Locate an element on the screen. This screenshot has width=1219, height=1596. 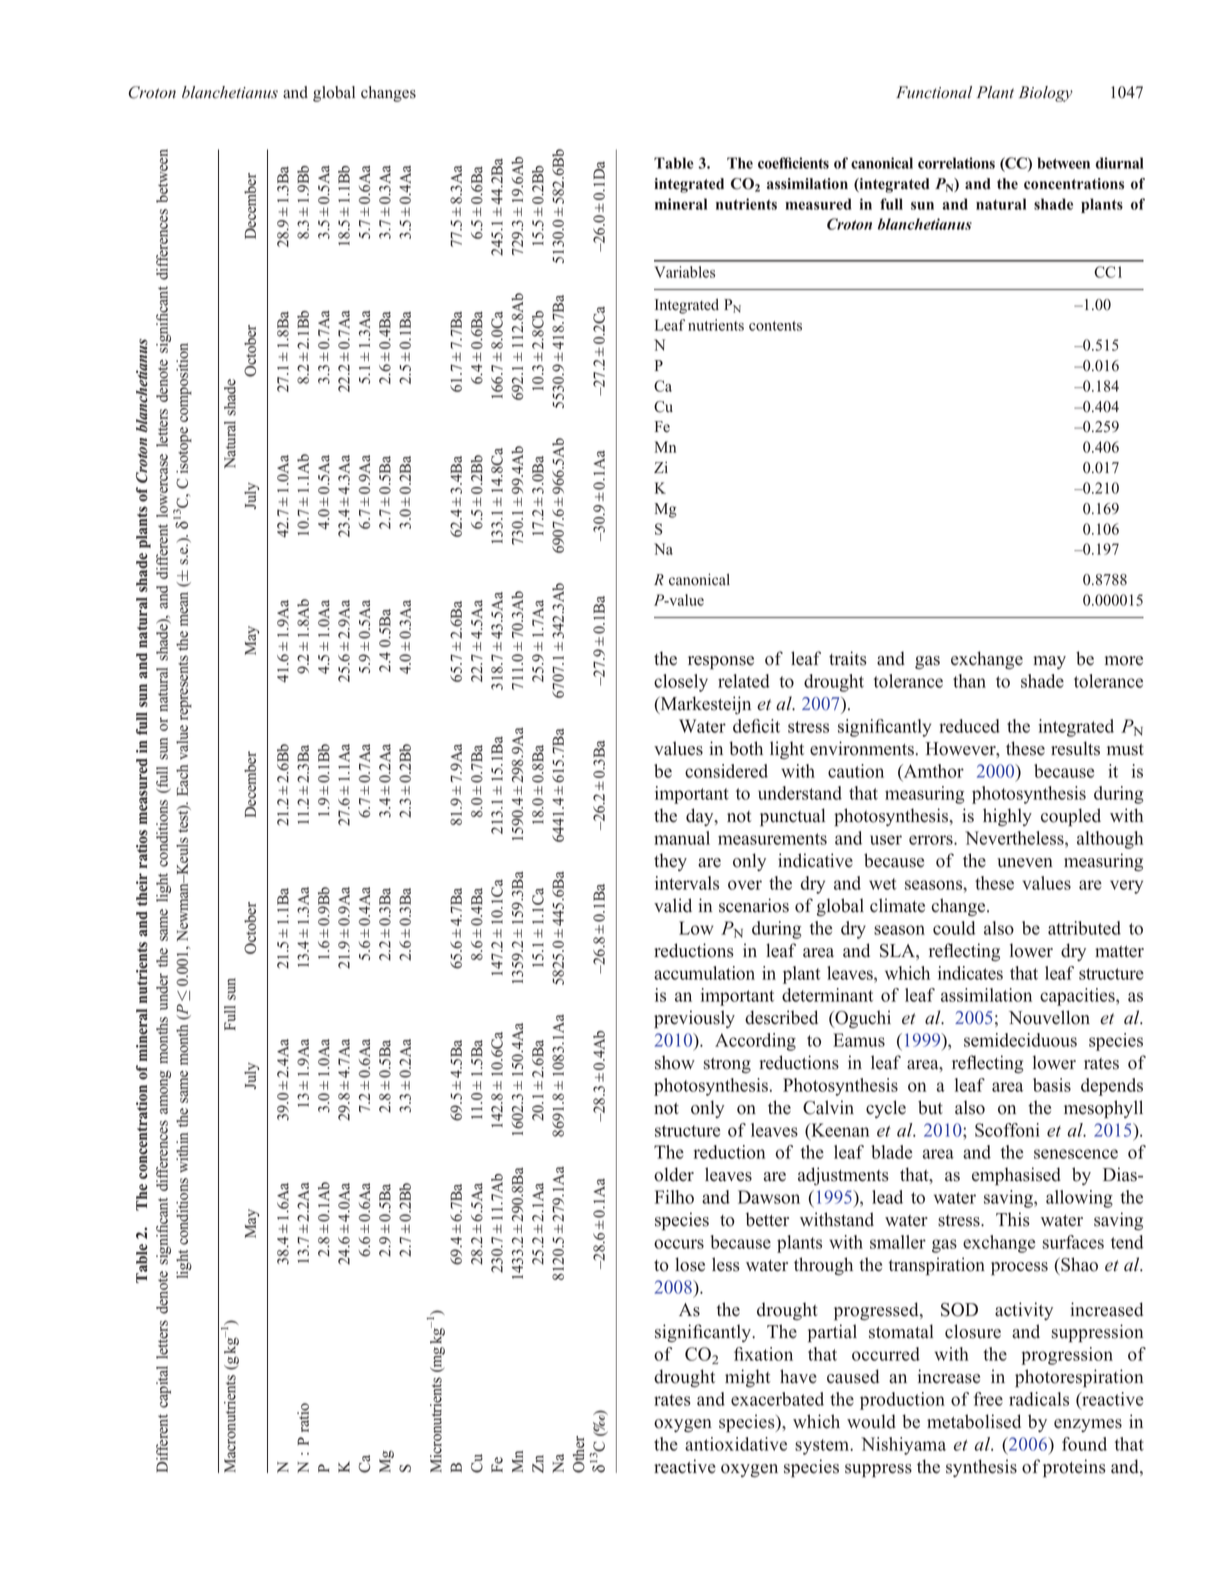
Variables is located at coordinates (684, 272).
